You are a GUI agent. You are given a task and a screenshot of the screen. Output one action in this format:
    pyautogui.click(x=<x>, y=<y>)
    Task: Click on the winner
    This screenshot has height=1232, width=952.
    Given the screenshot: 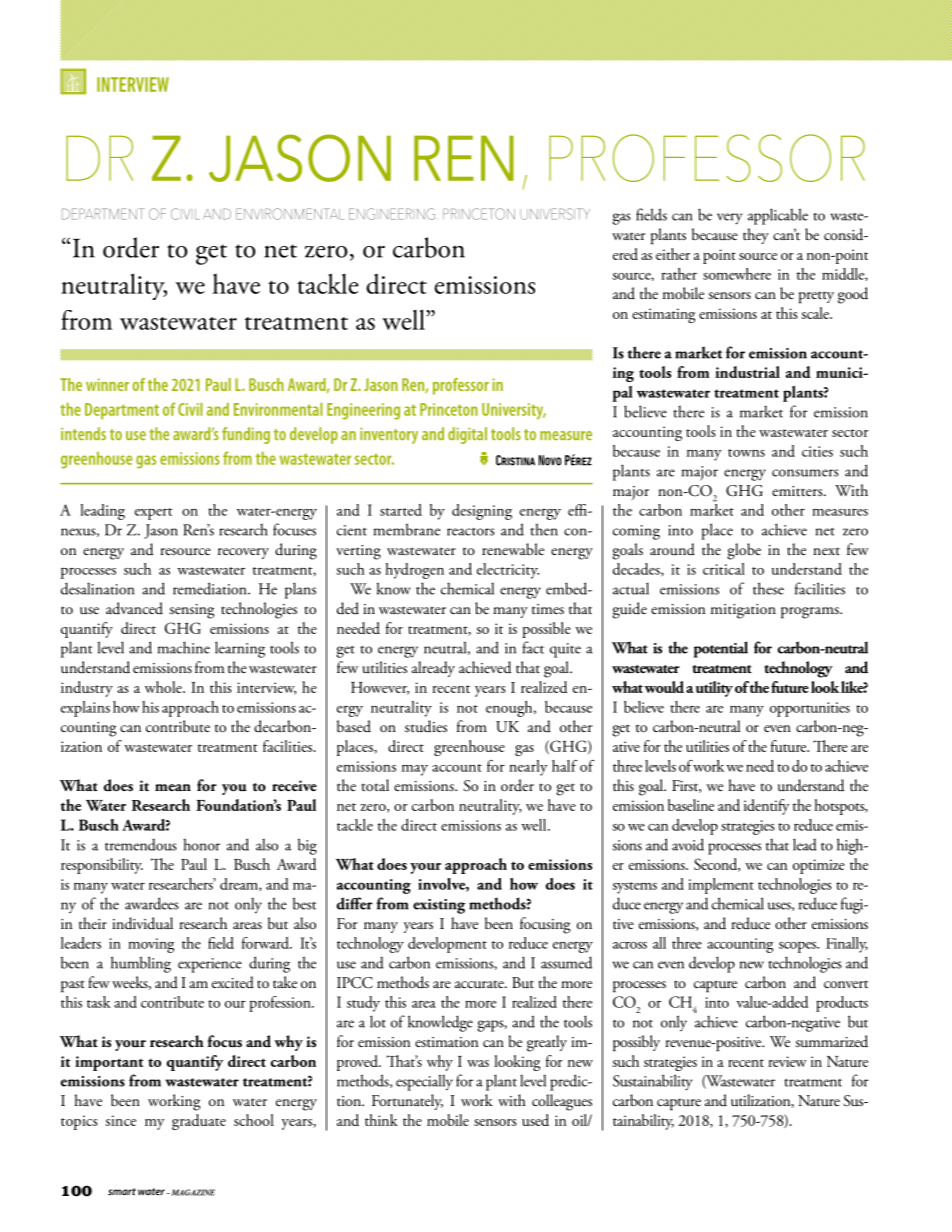 What is the action you would take?
    pyautogui.click(x=107, y=384)
